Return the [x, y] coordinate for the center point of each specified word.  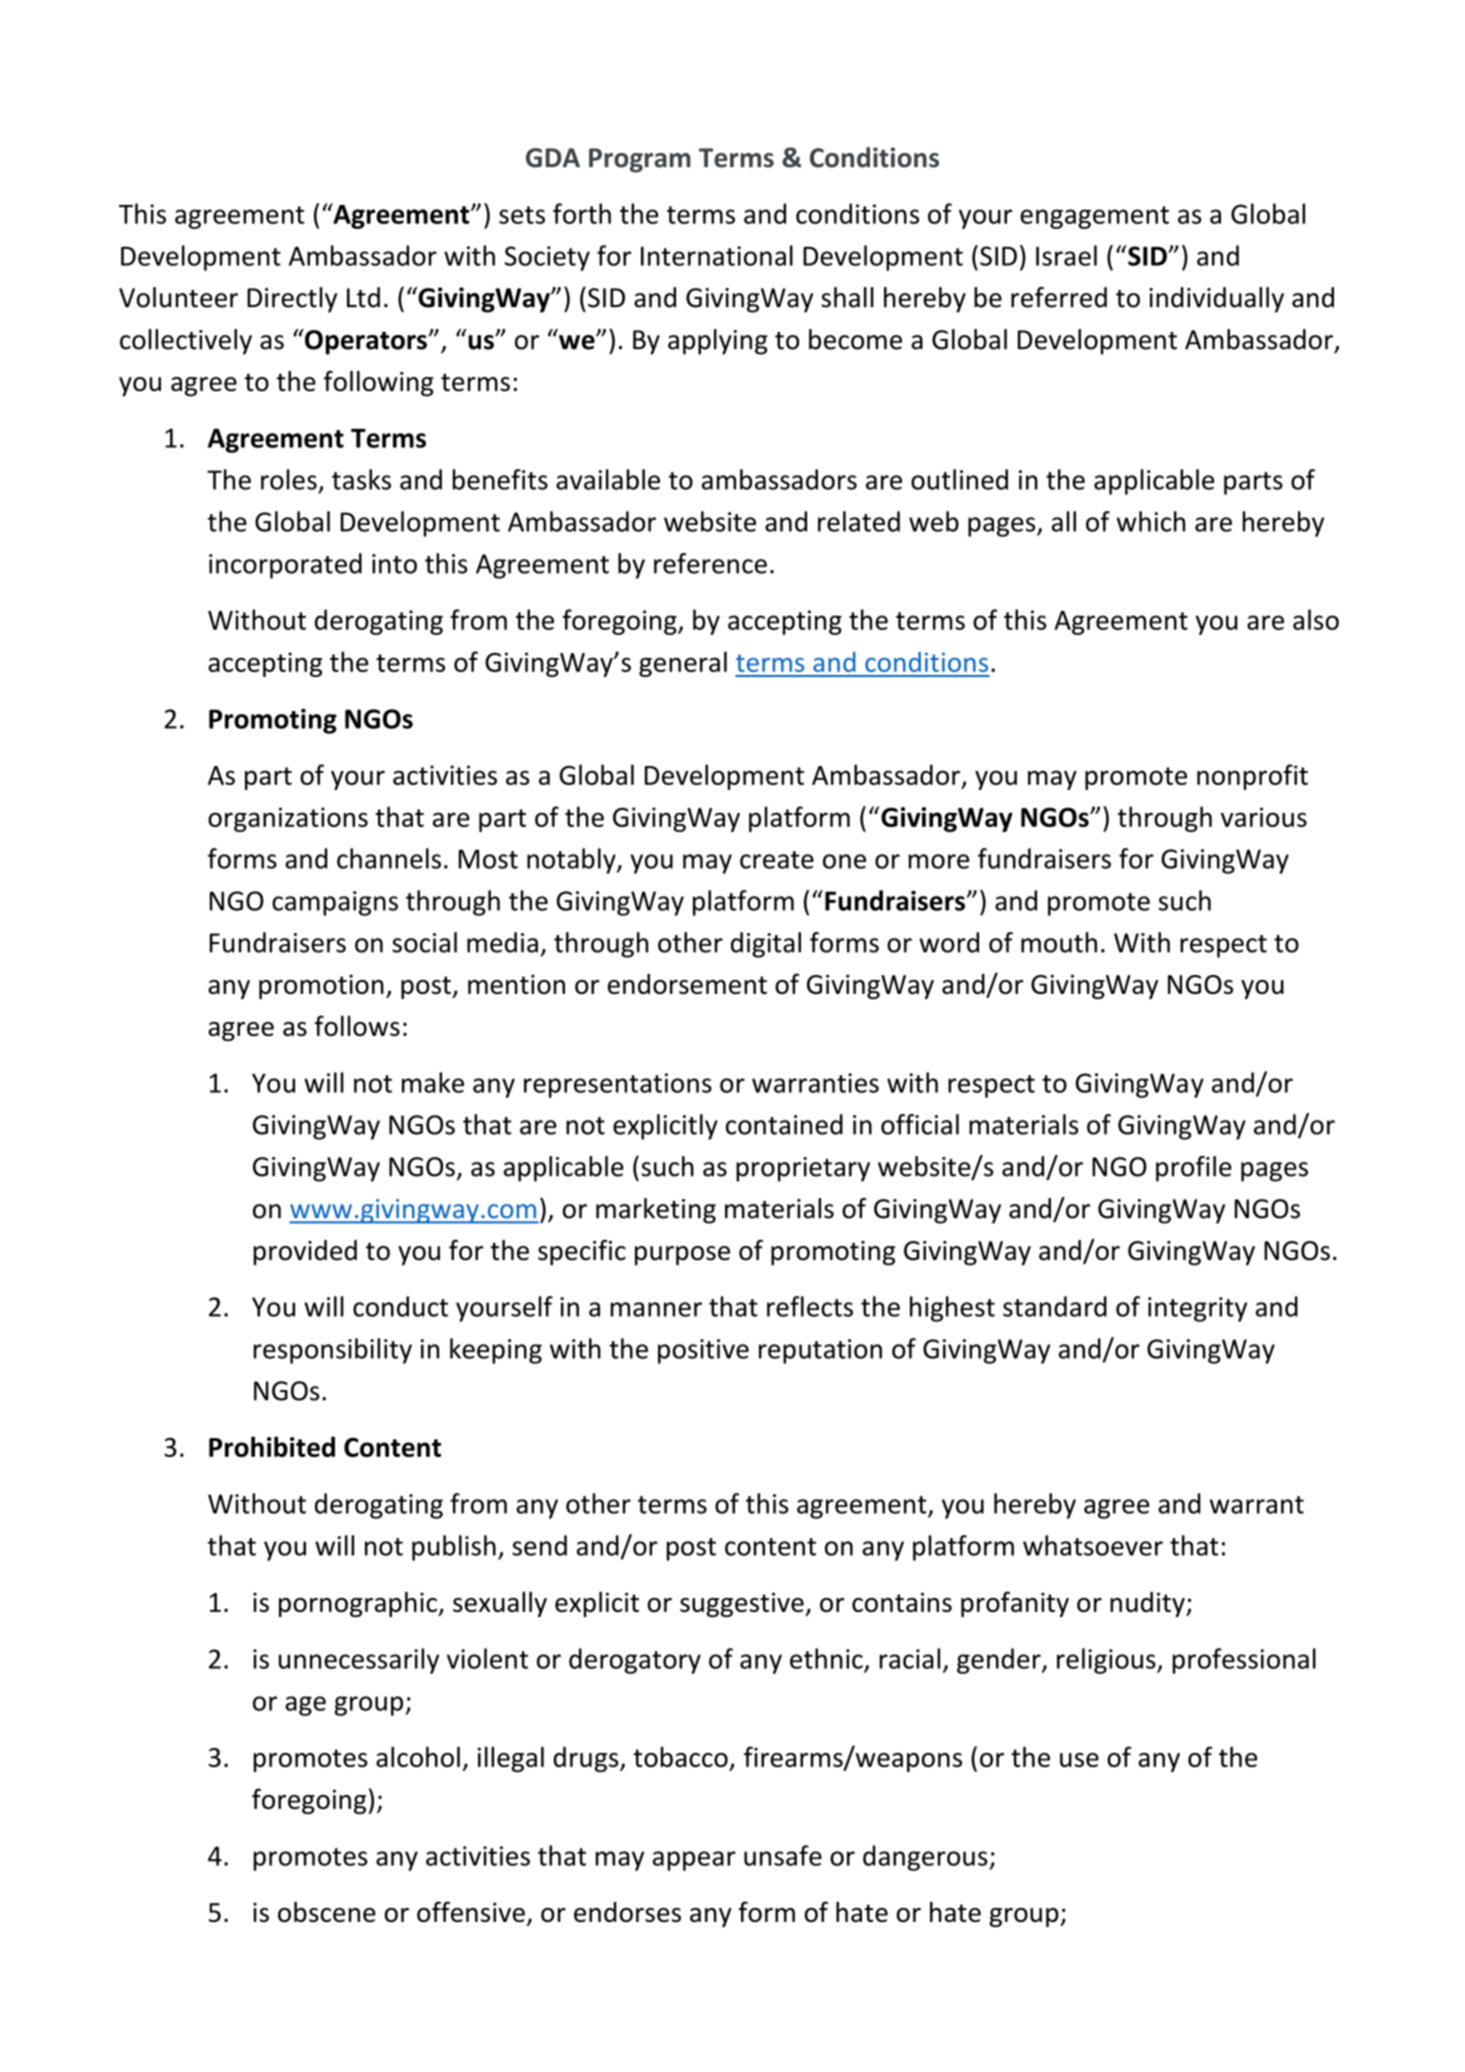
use [1079, 1760]
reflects [810, 1306]
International [717, 255]
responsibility [333, 1351]
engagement [1094, 217]
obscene [327, 1911]
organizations [288, 819]
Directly [292, 300]
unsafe [783, 1855]
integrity [1197, 1309]
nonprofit [1252, 777]
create [777, 860]
